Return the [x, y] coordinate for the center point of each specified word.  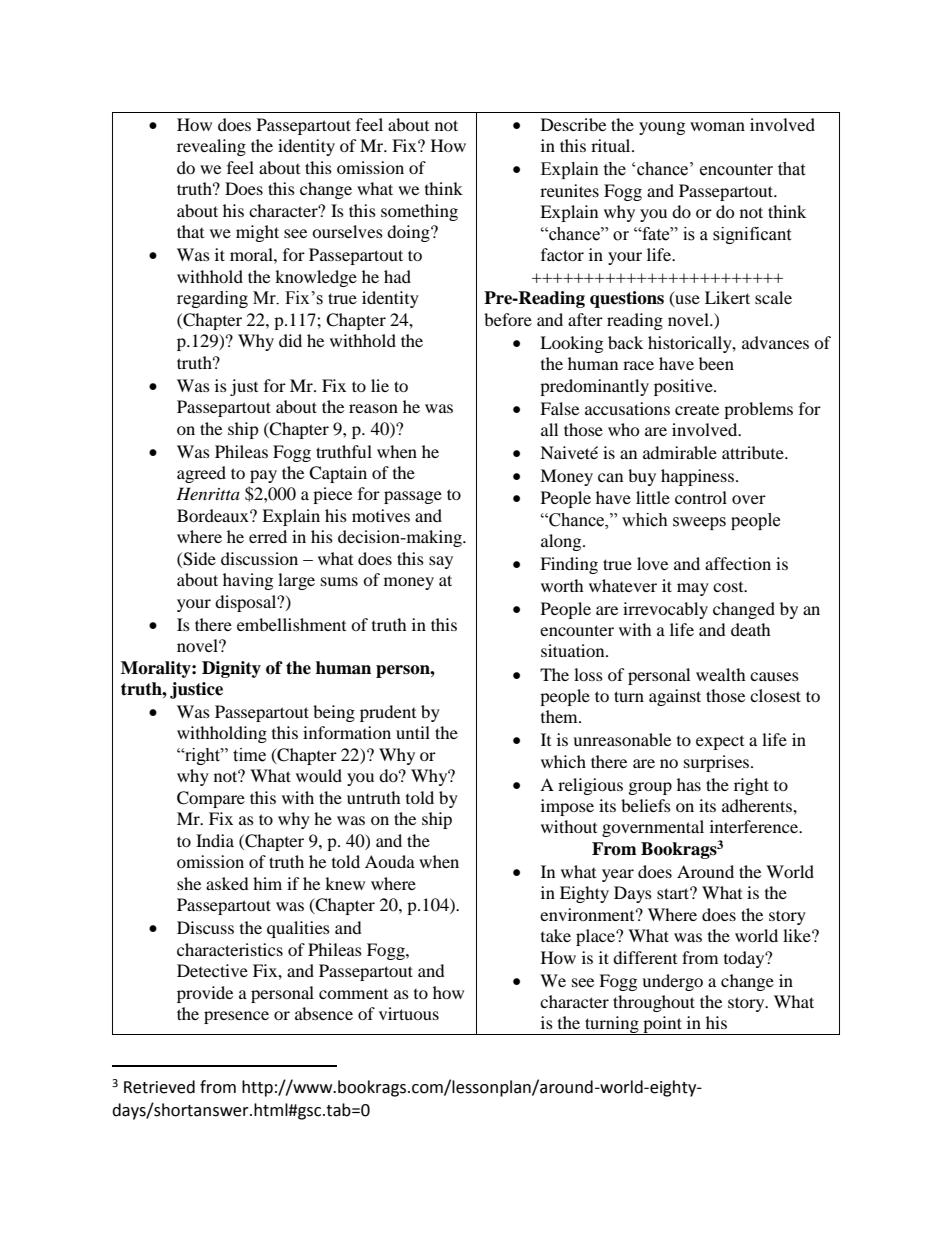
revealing [211, 147]
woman [717, 126]
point [662, 1025]
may [693, 589]
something [419, 212]
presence [236, 1017]
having [248, 581]
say [441, 562]
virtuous [409, 1013]
